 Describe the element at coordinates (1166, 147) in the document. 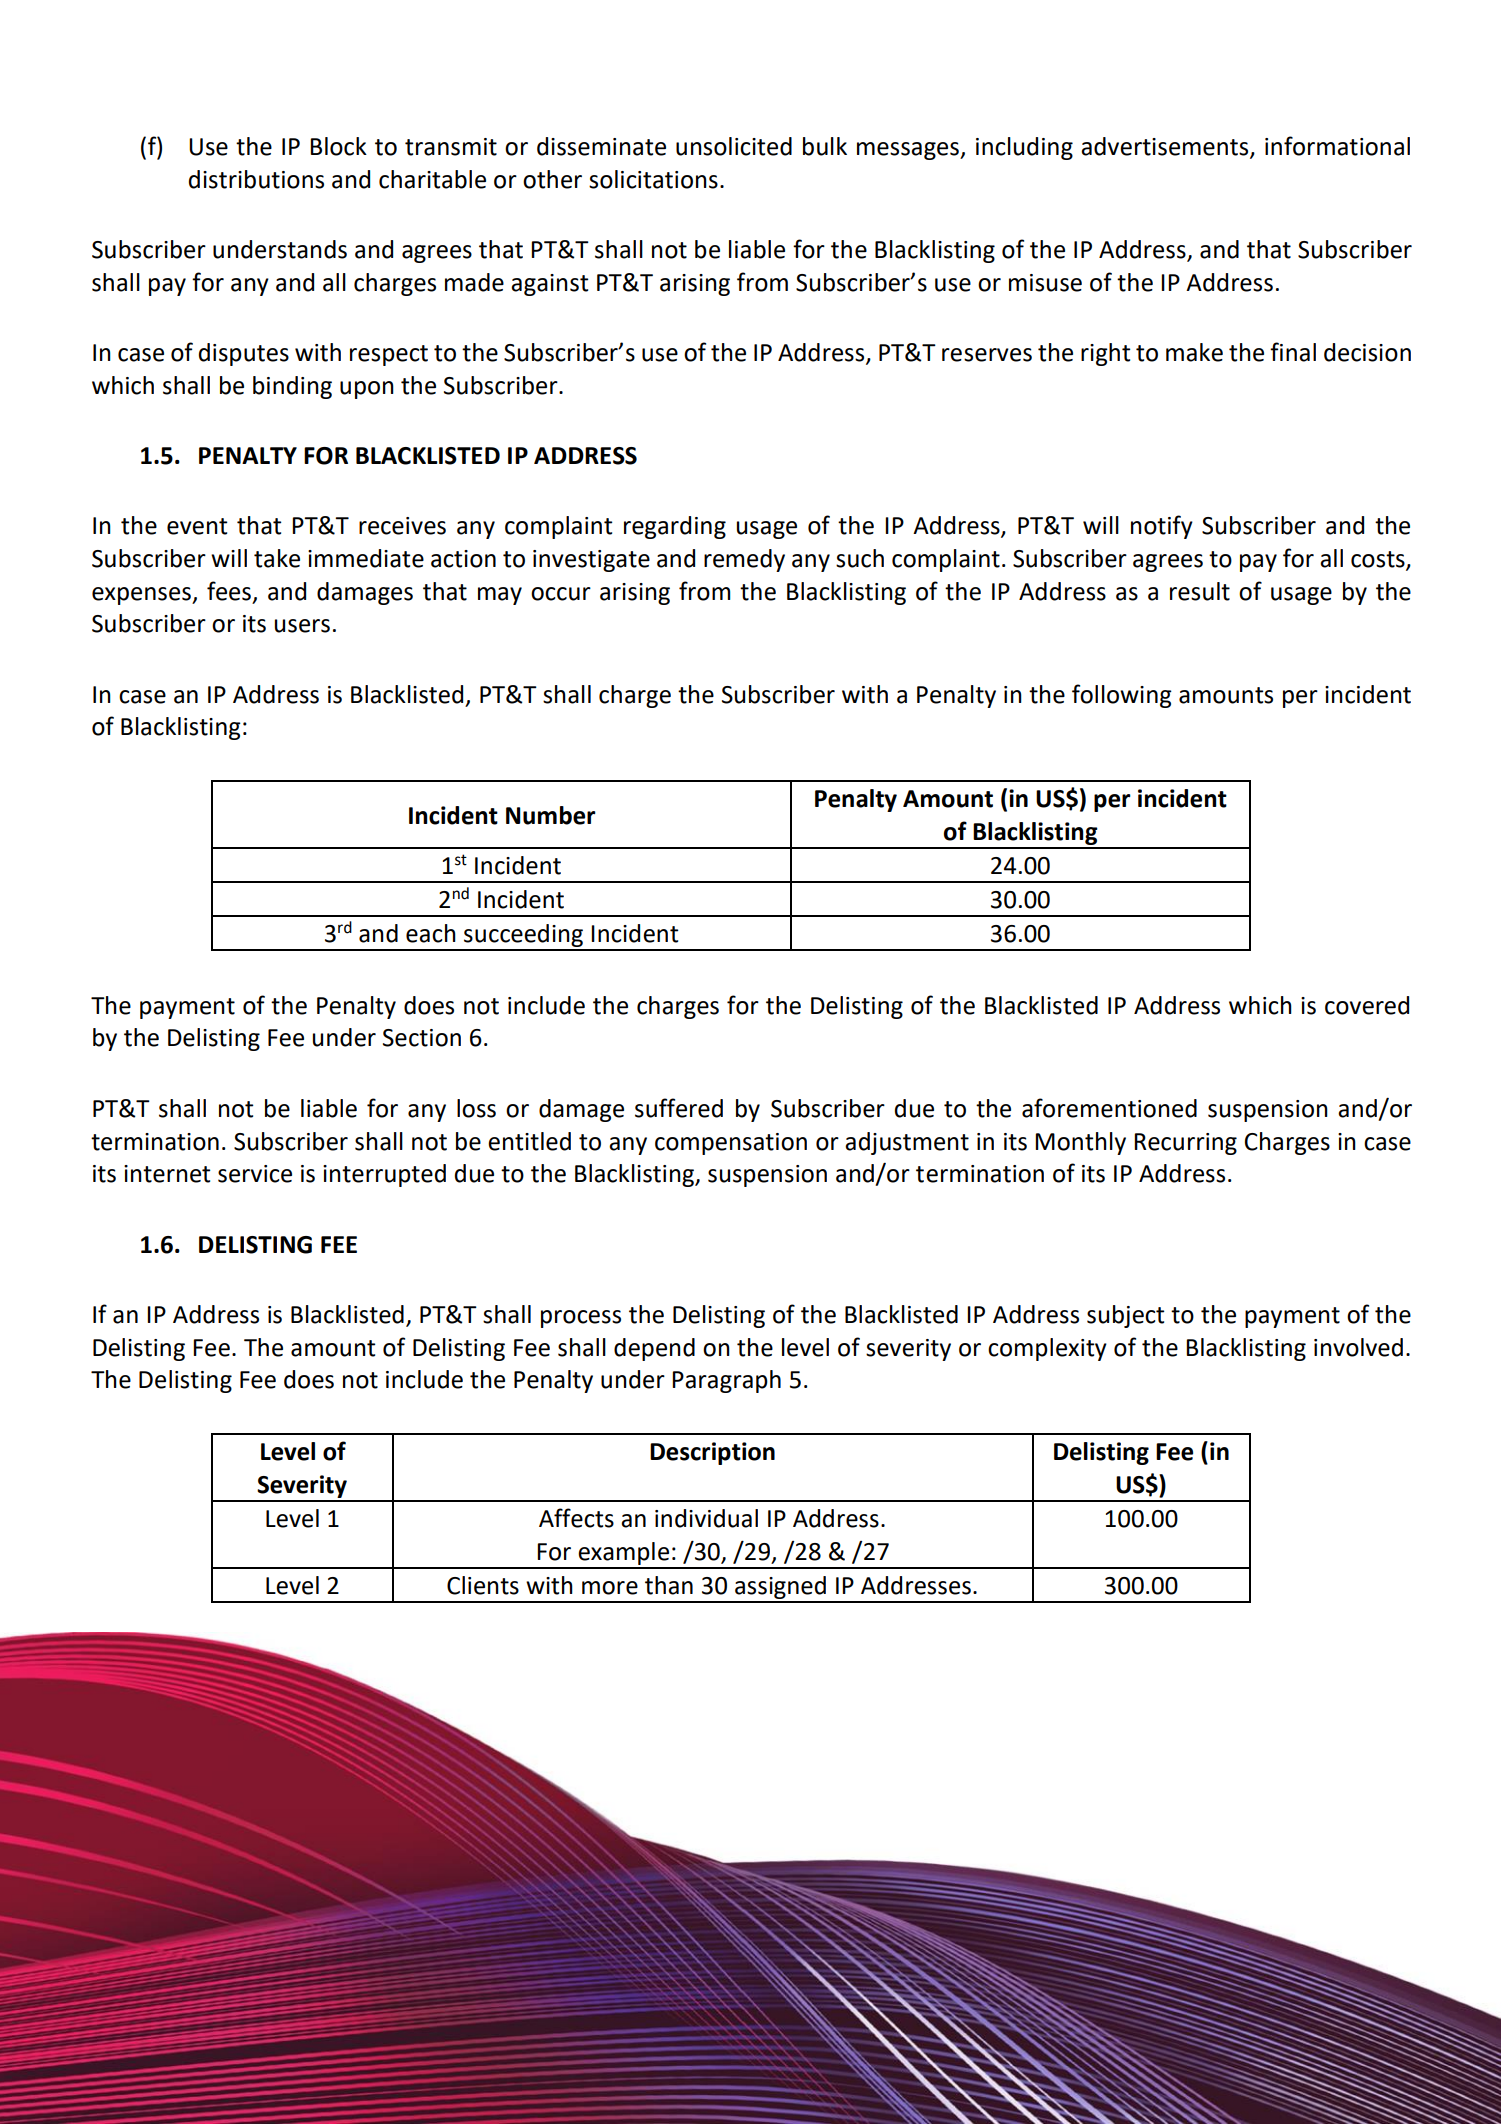

I see `advertisements` at that location.
